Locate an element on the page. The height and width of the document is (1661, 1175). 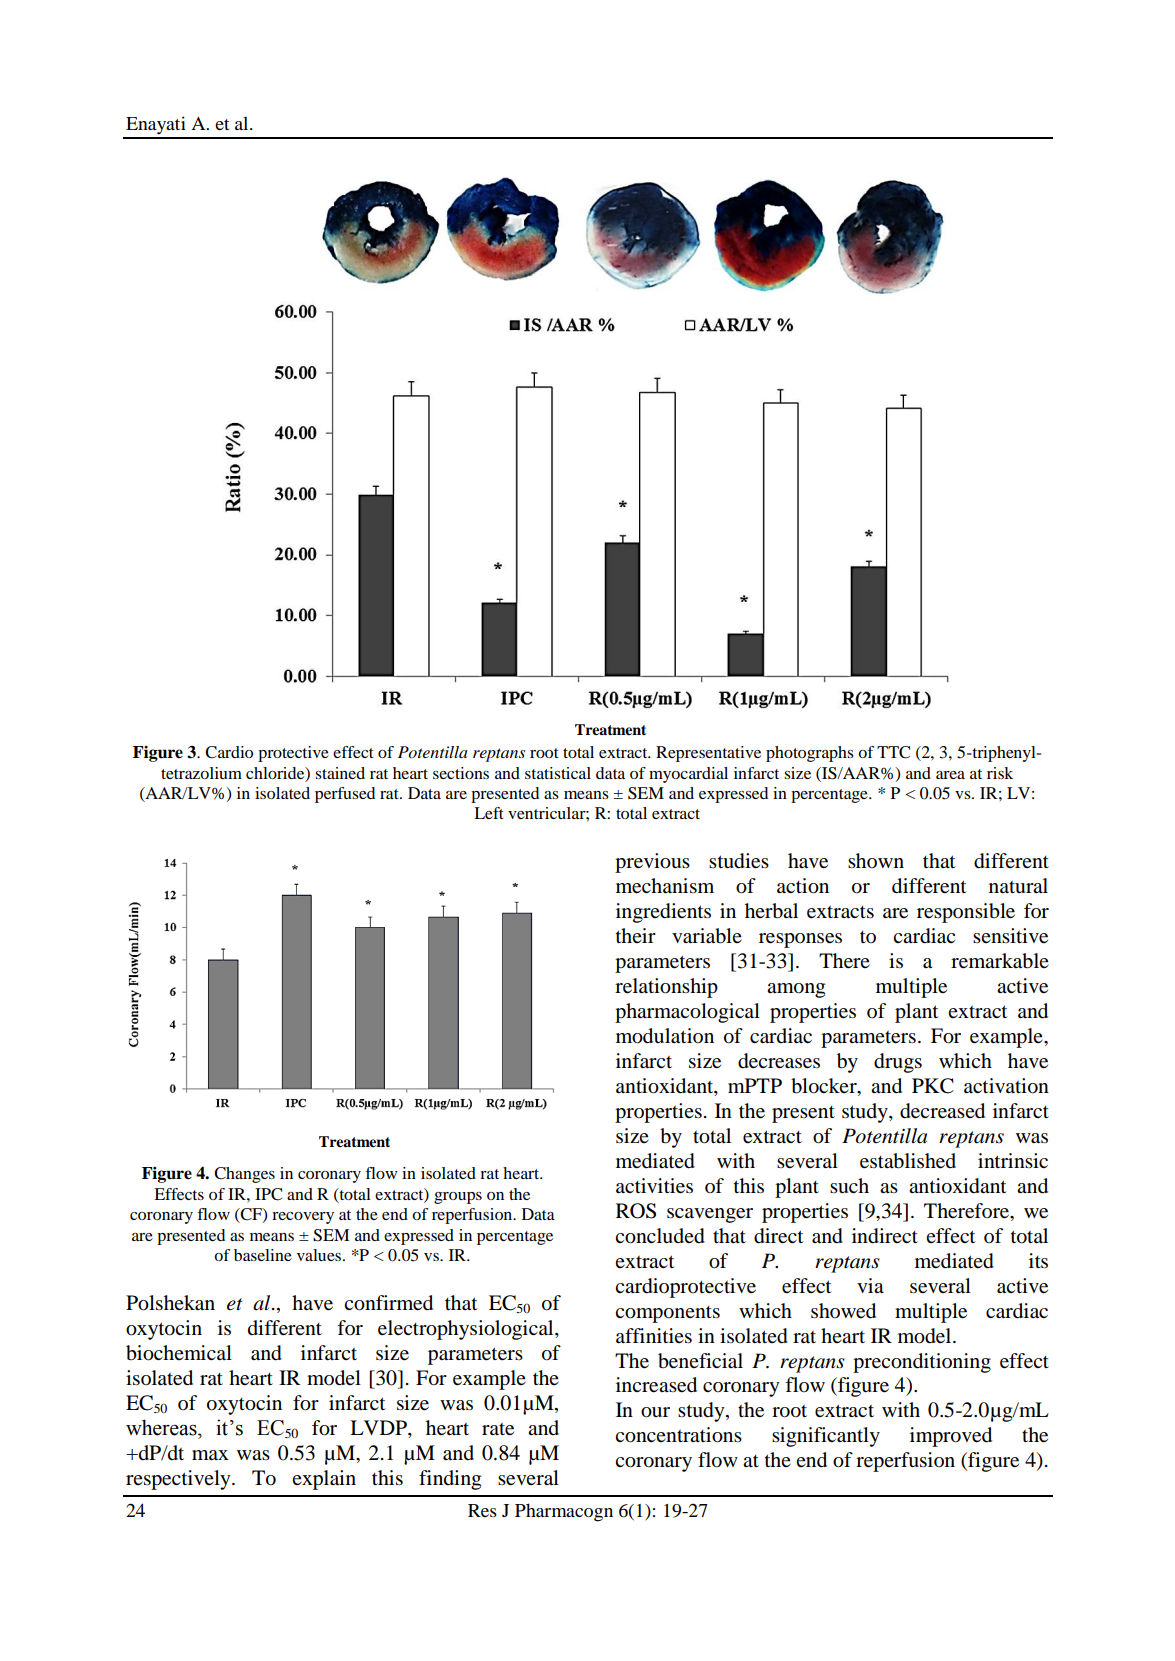
remarkable is located at coordinates (1000, 961).
